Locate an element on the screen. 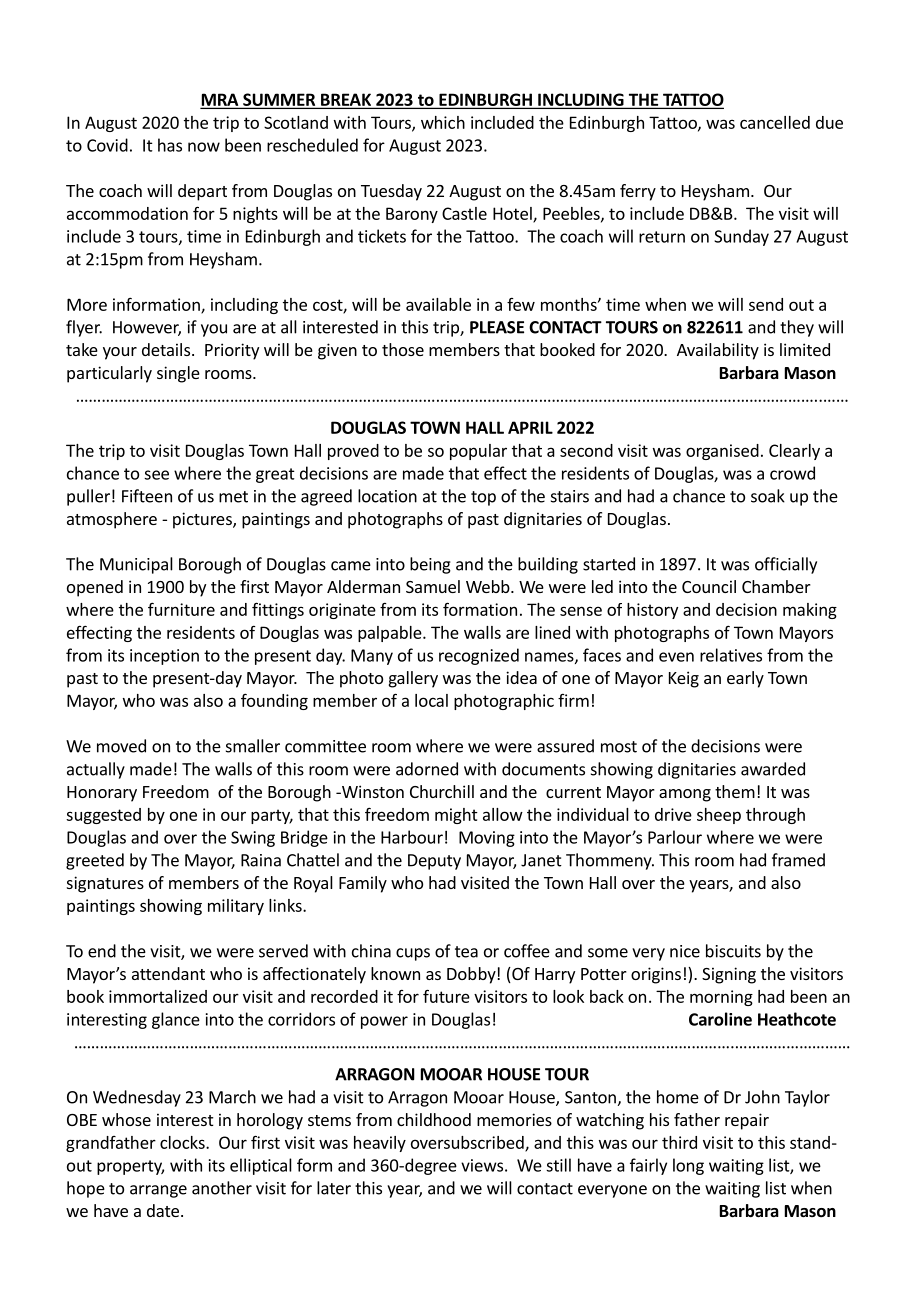 The image size is (924, 1308). inception is located at coordinates (164, 657).
